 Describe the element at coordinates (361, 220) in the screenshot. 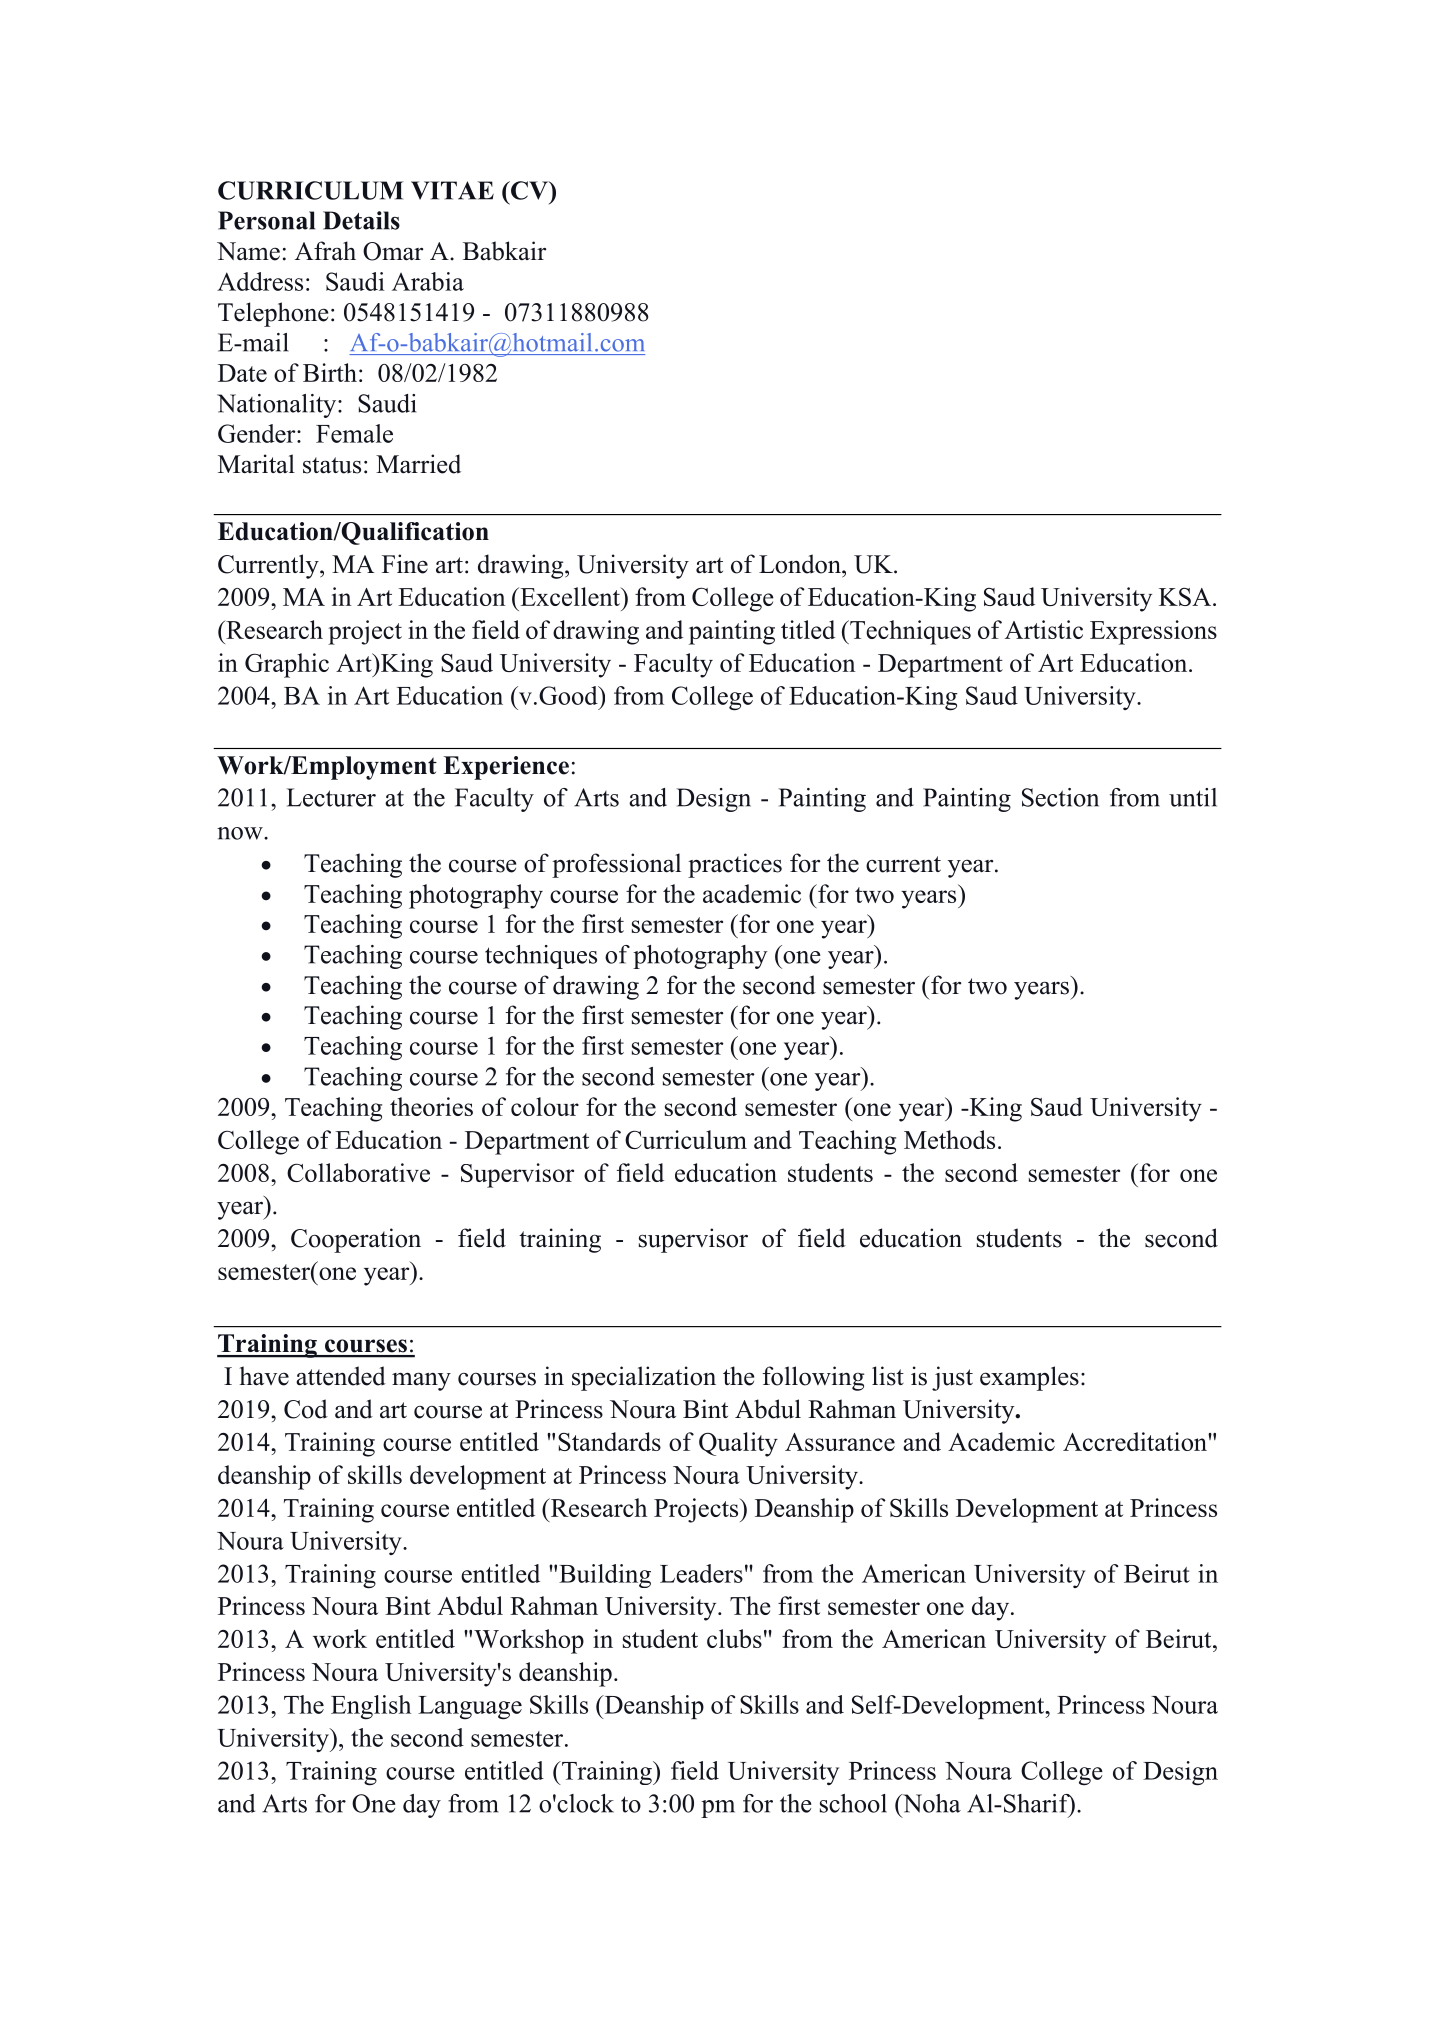

I see `Details` at that location.
